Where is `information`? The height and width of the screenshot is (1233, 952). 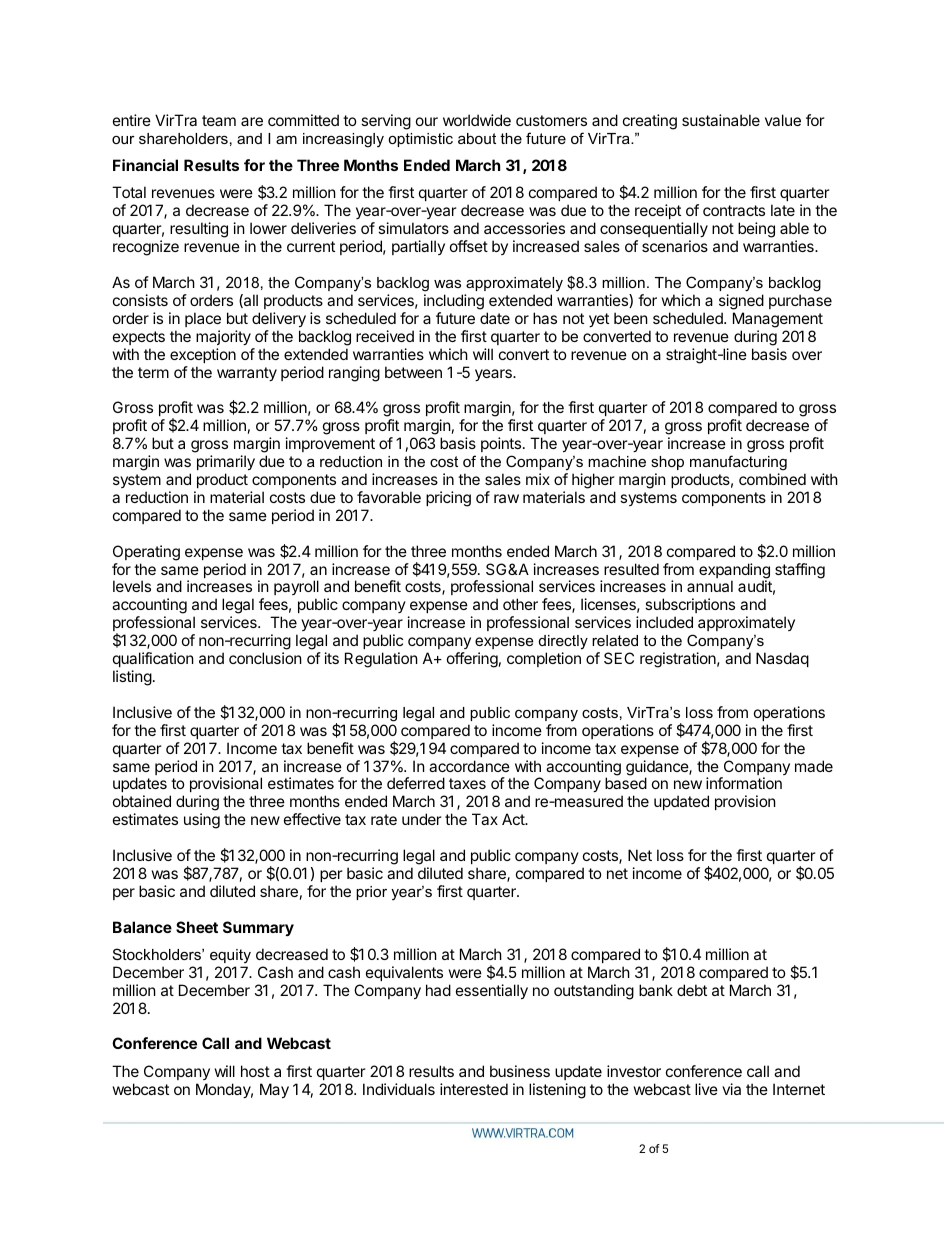
information is located at coordinates (744, 783).
